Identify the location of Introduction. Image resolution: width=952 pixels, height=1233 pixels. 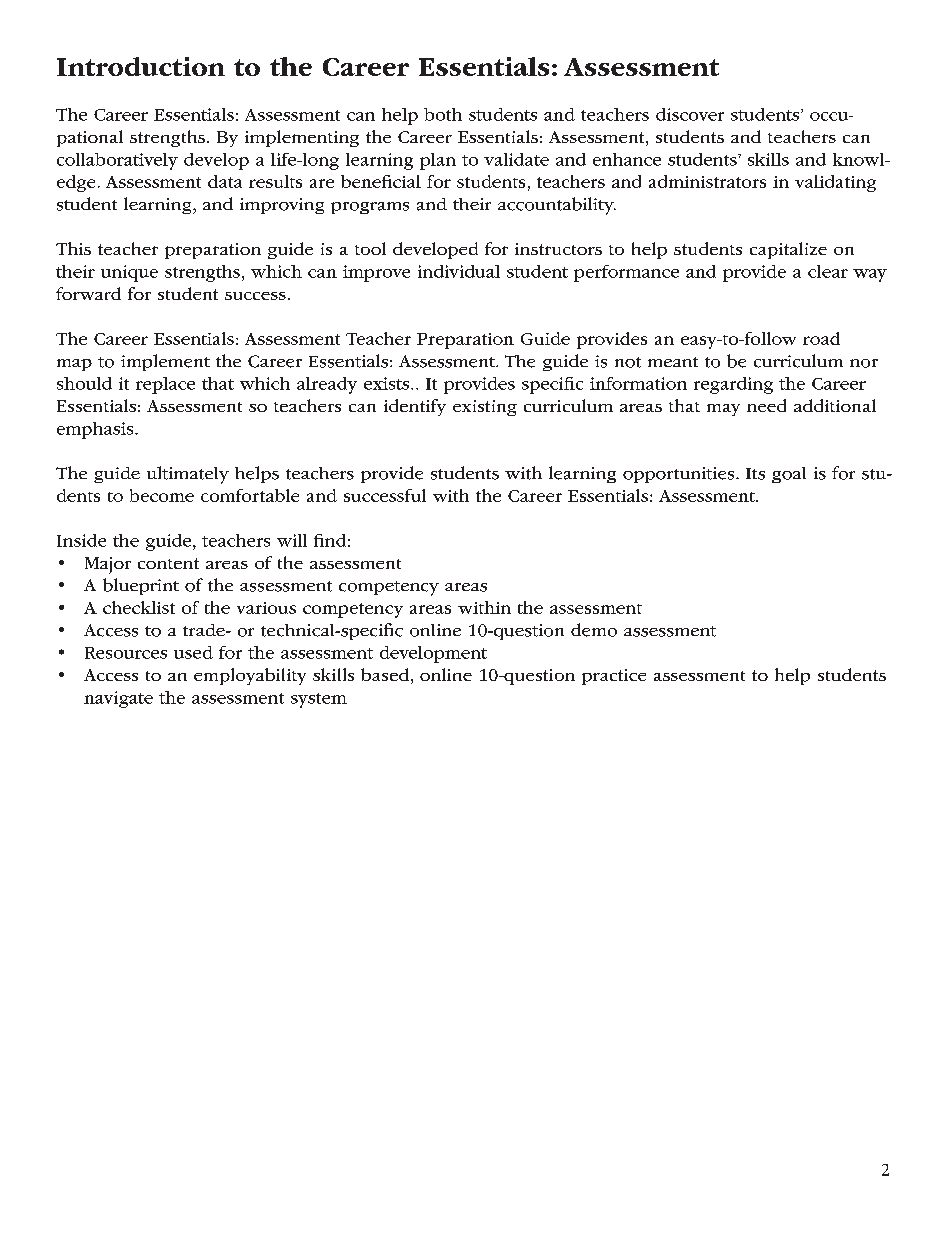
(141, 66).
